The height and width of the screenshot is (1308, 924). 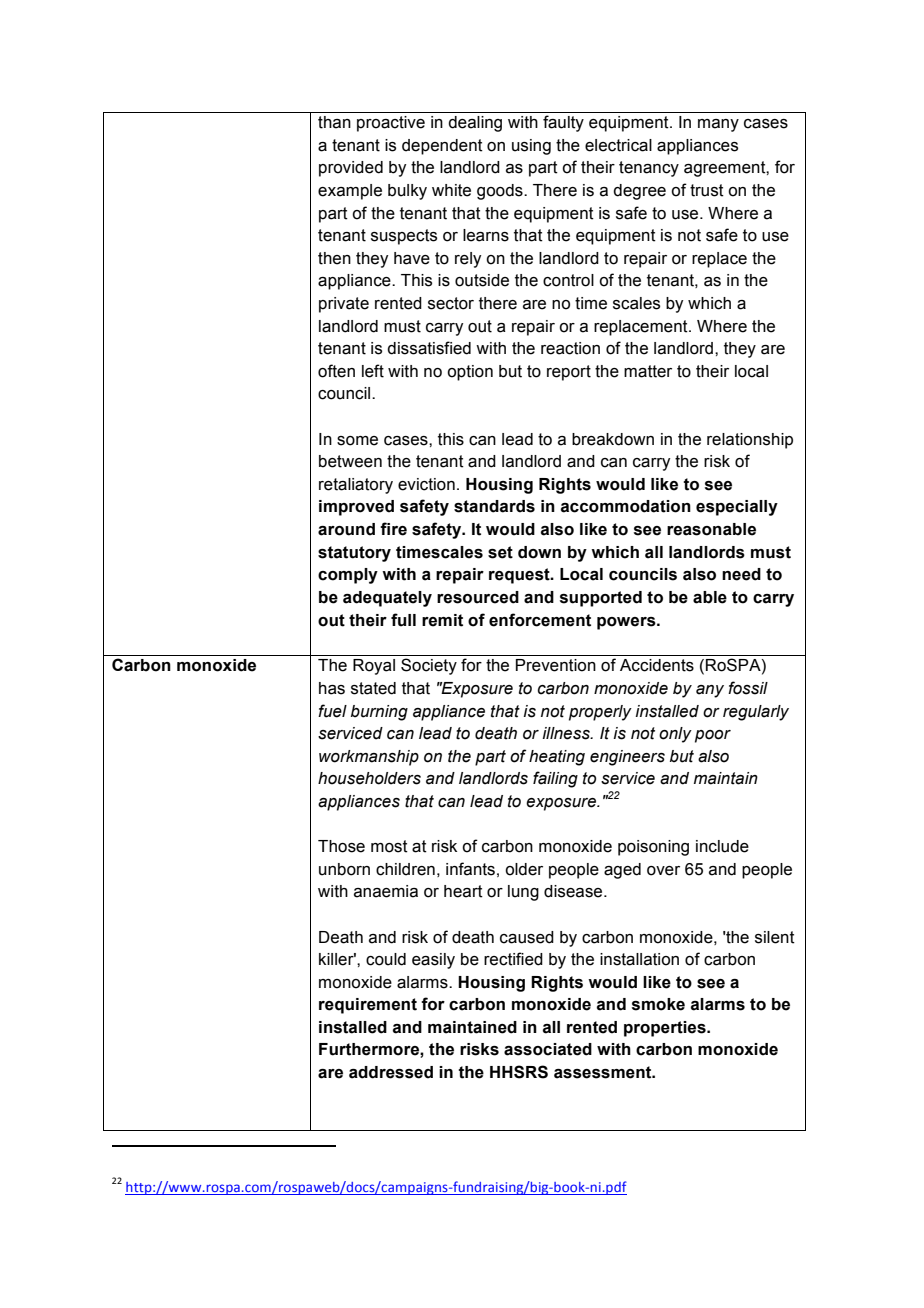 I want to click on many, so click(x=718, y=125).
